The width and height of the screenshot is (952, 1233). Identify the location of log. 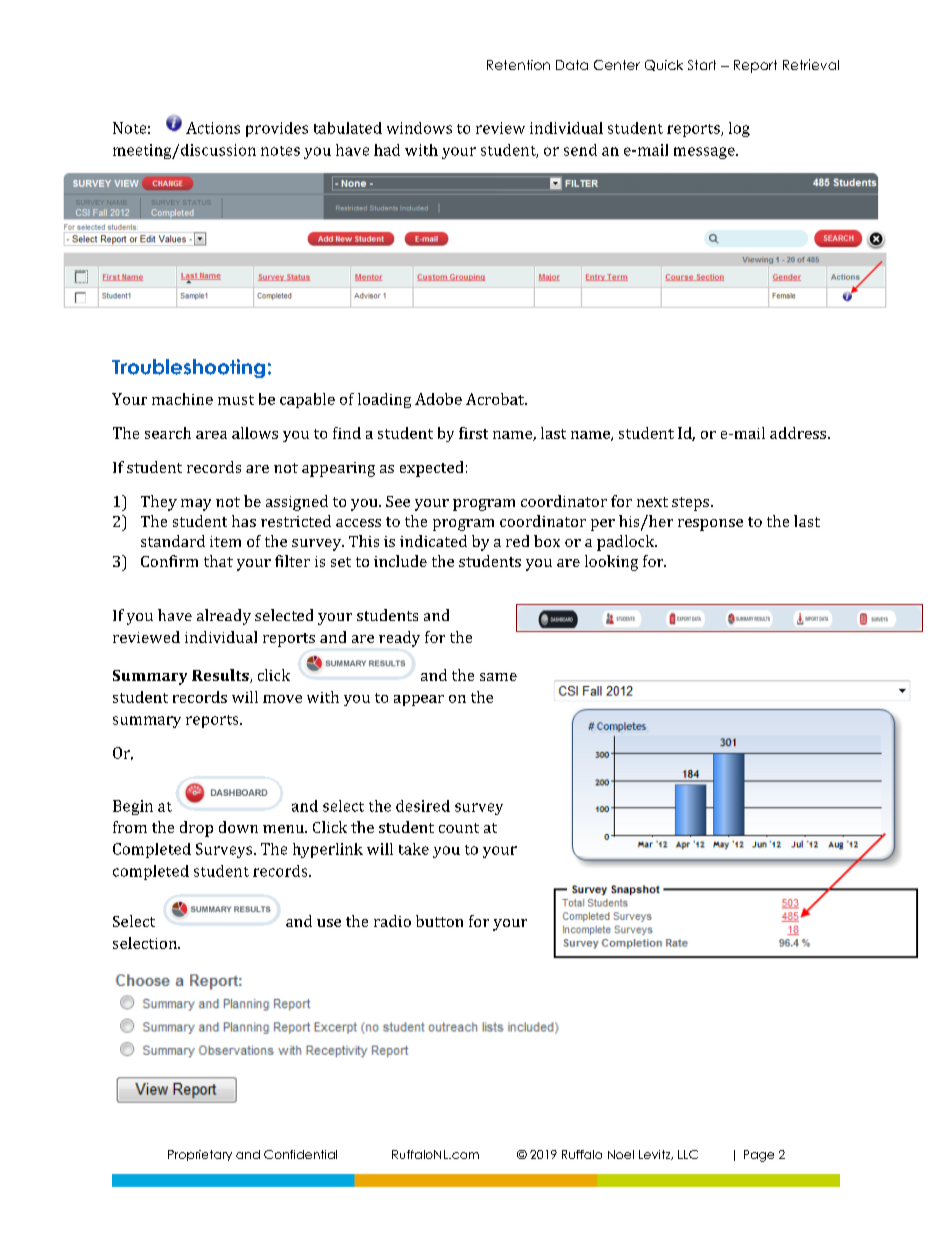
(739, 129).
